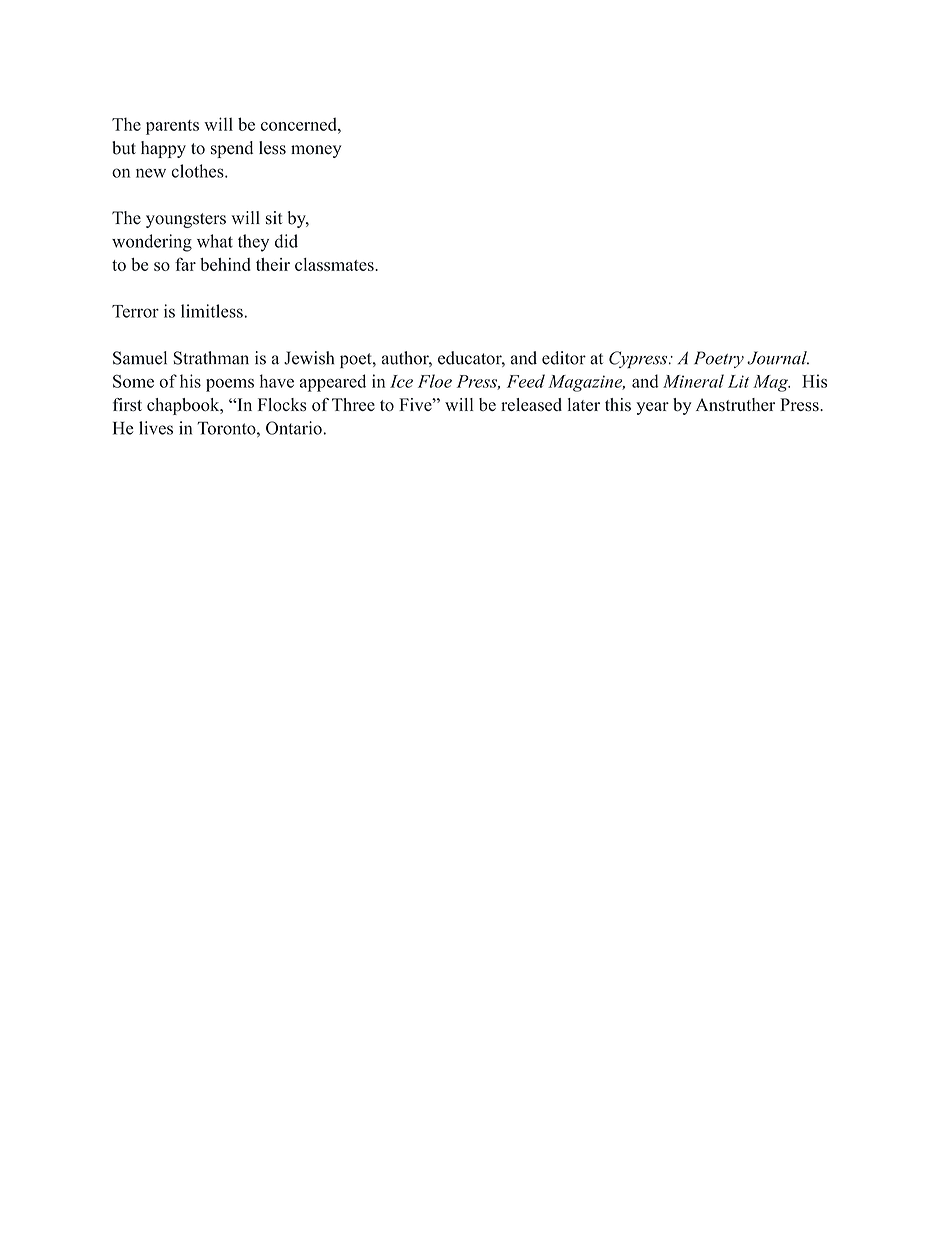 This screenshot has height=1233, width=952. I want to click on lives, so click(156, 428).
